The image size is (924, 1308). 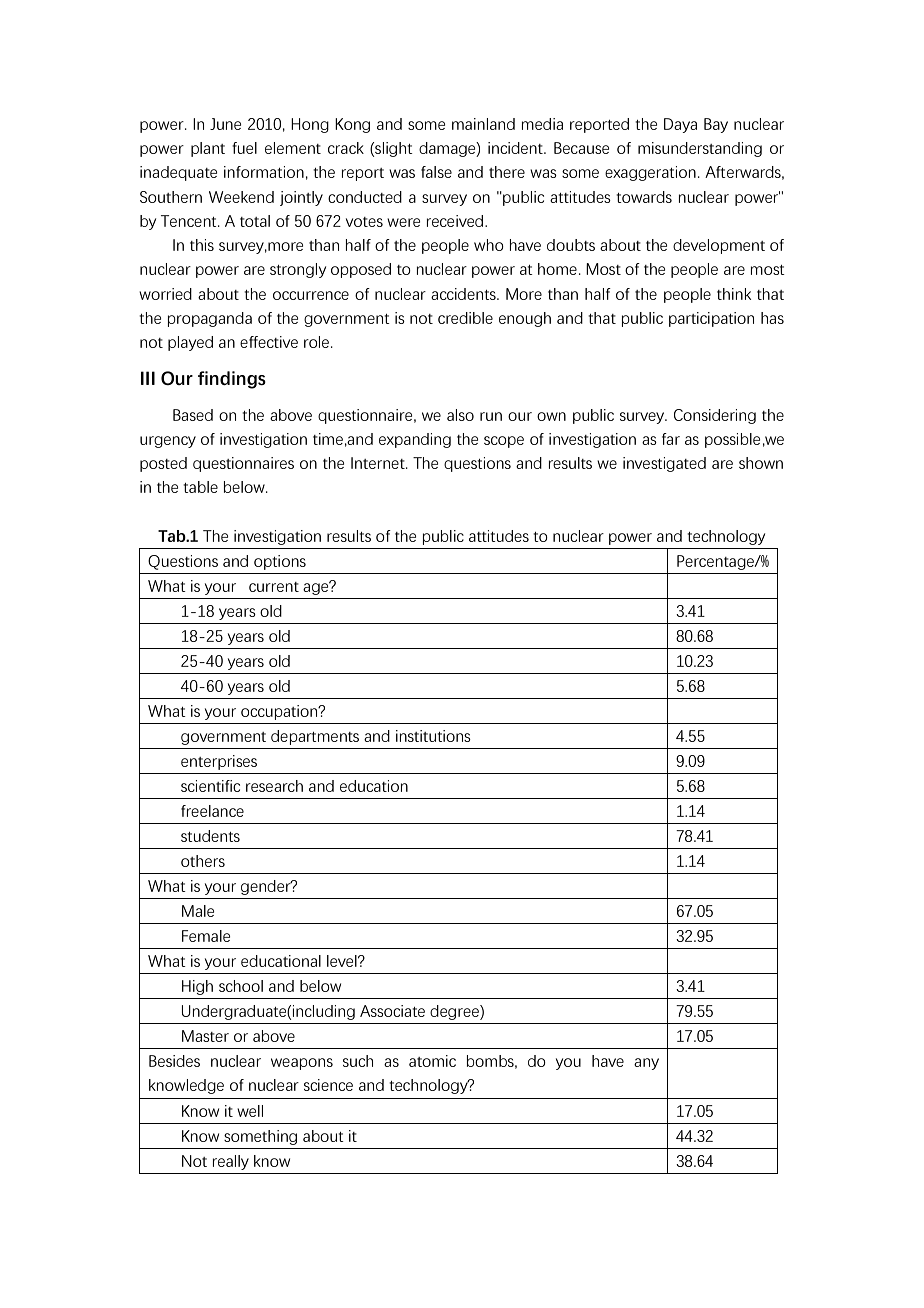 What do you see at coordinates (646, 1064) in the screenshot?
I see `any` at bounding box center [646, 1064].
